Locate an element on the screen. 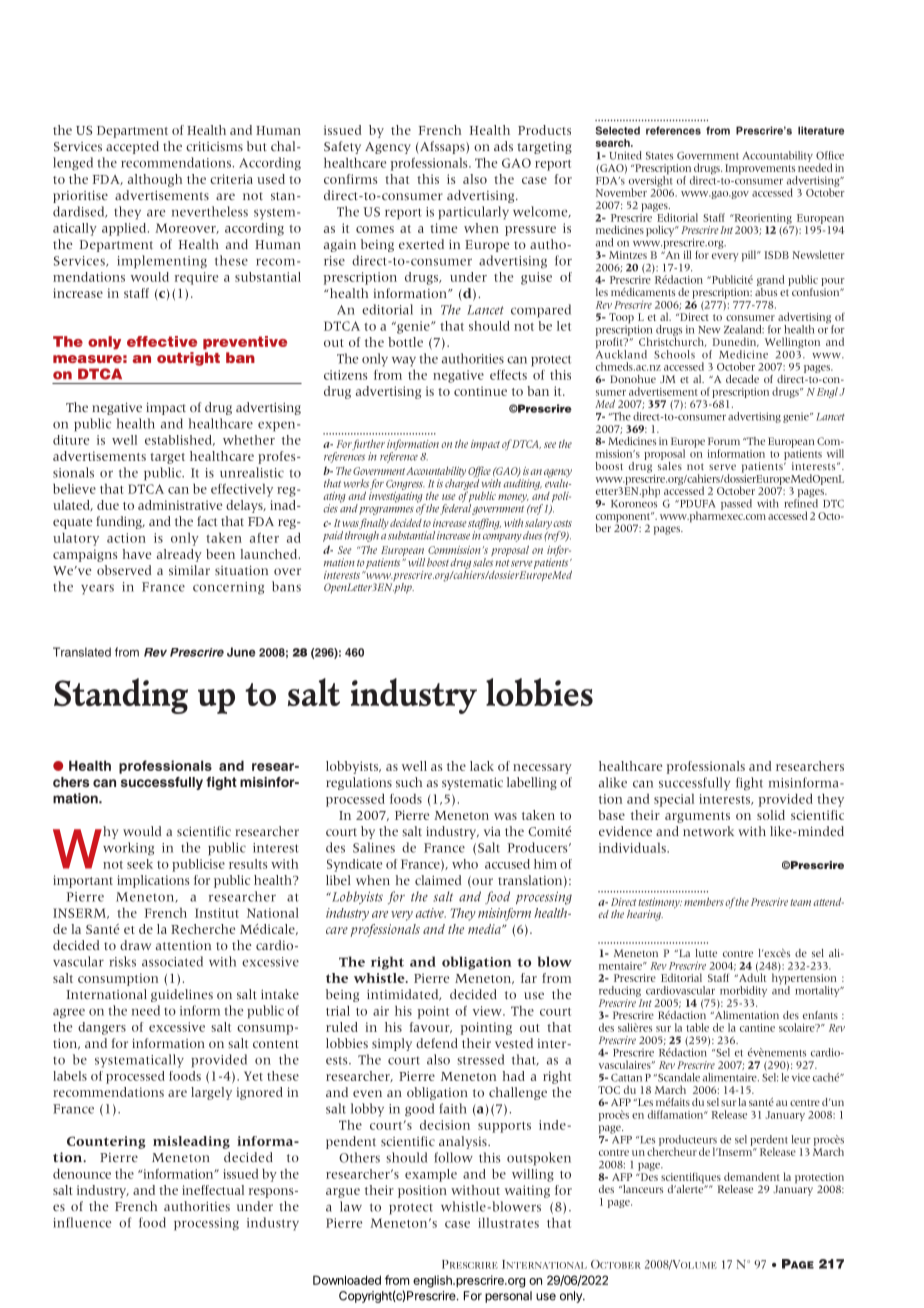  Improvements is located at coordinates (761, 170).
